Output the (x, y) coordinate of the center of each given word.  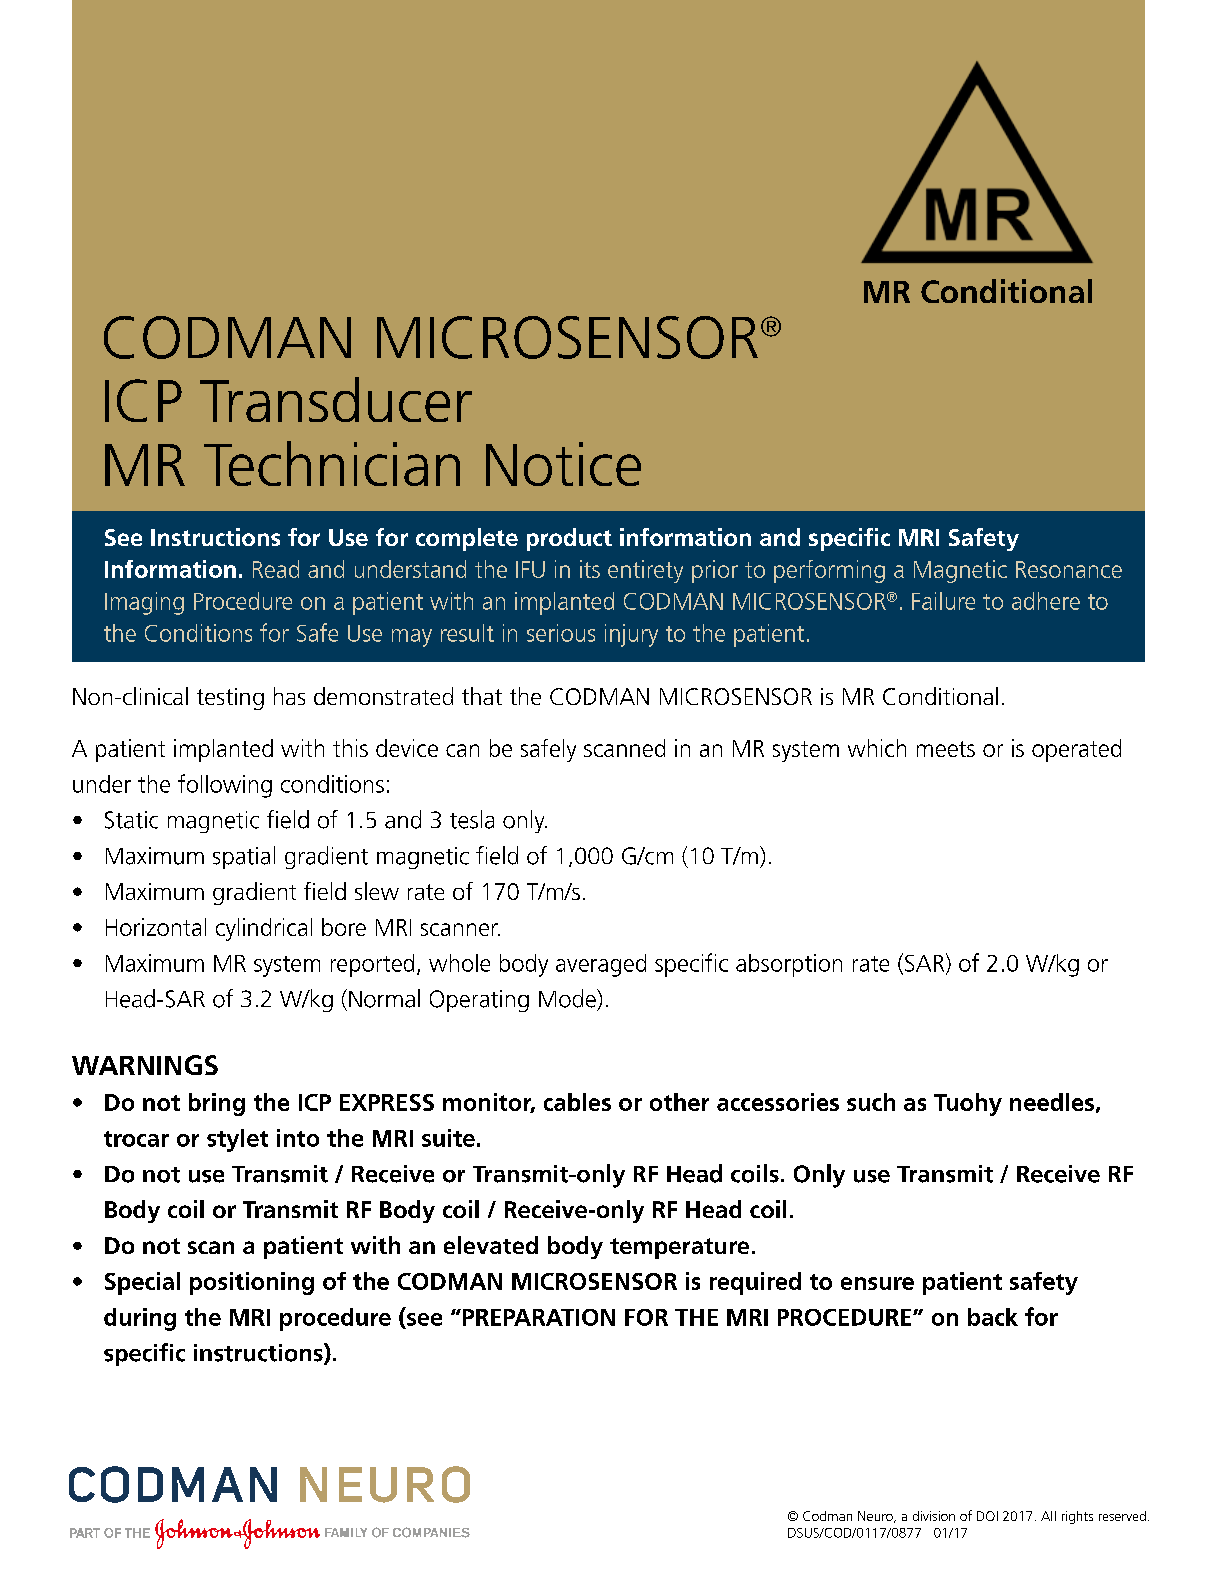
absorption (789, 965)
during (140, 1319)
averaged (601, 965)
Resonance (1069, 569)
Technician (332, 463)
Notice (563, 464)
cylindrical (264, 929)
